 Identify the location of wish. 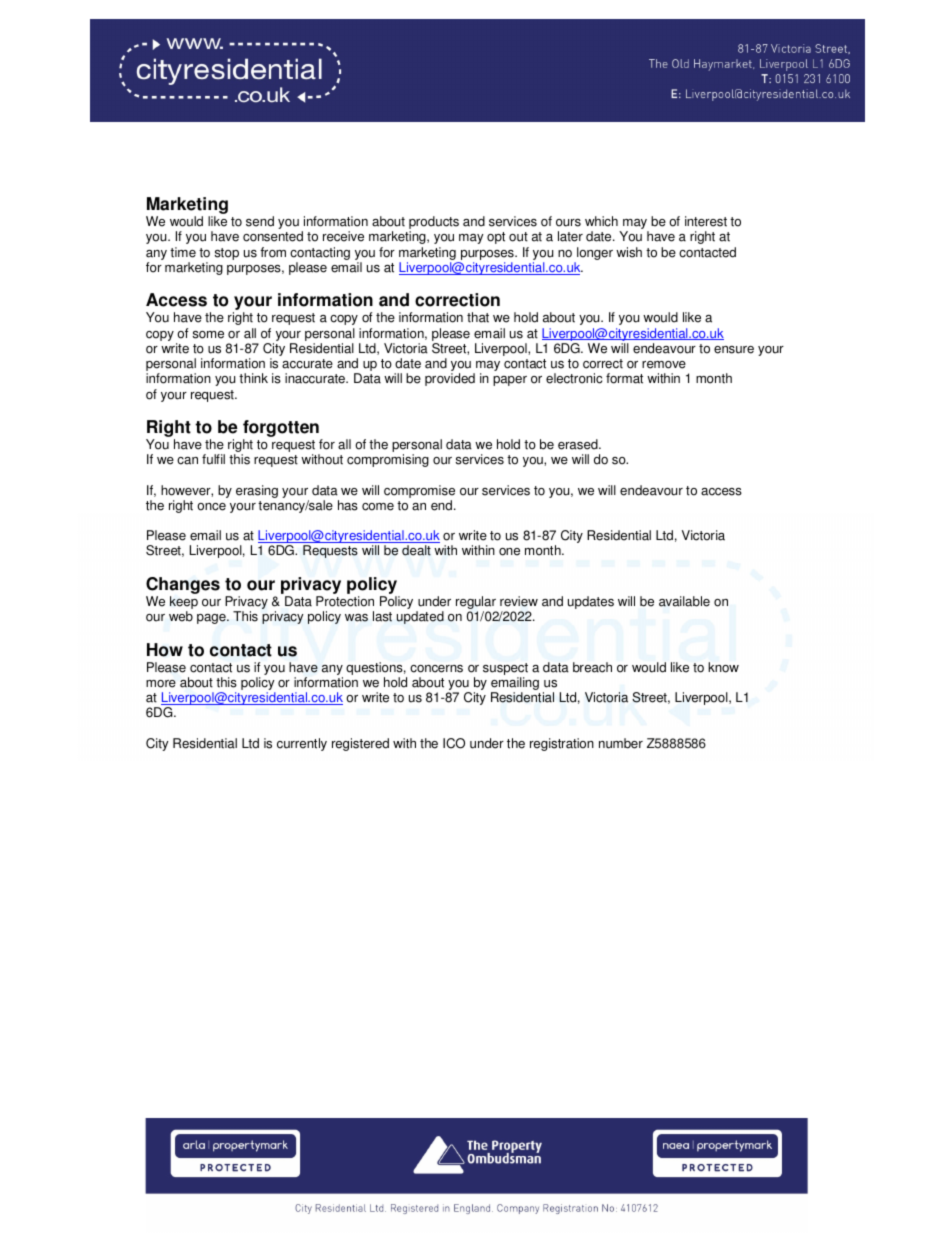
(629, 252).
